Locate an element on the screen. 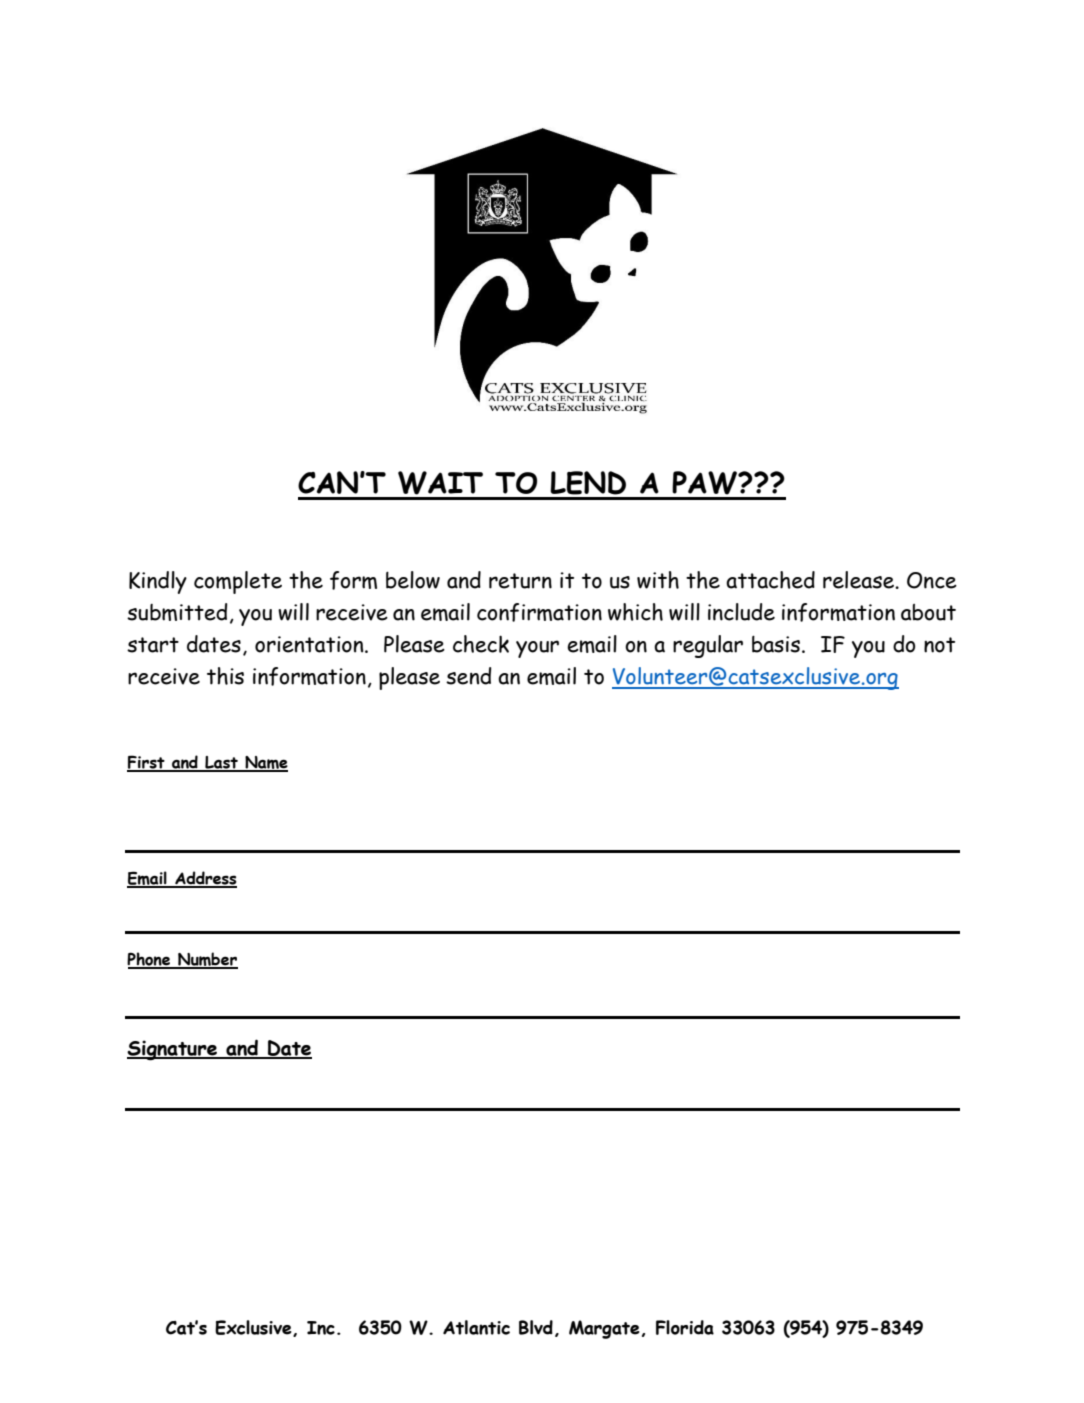 This screenshot has width=1084, height=1403. not is located at coordinates (939, 645).
